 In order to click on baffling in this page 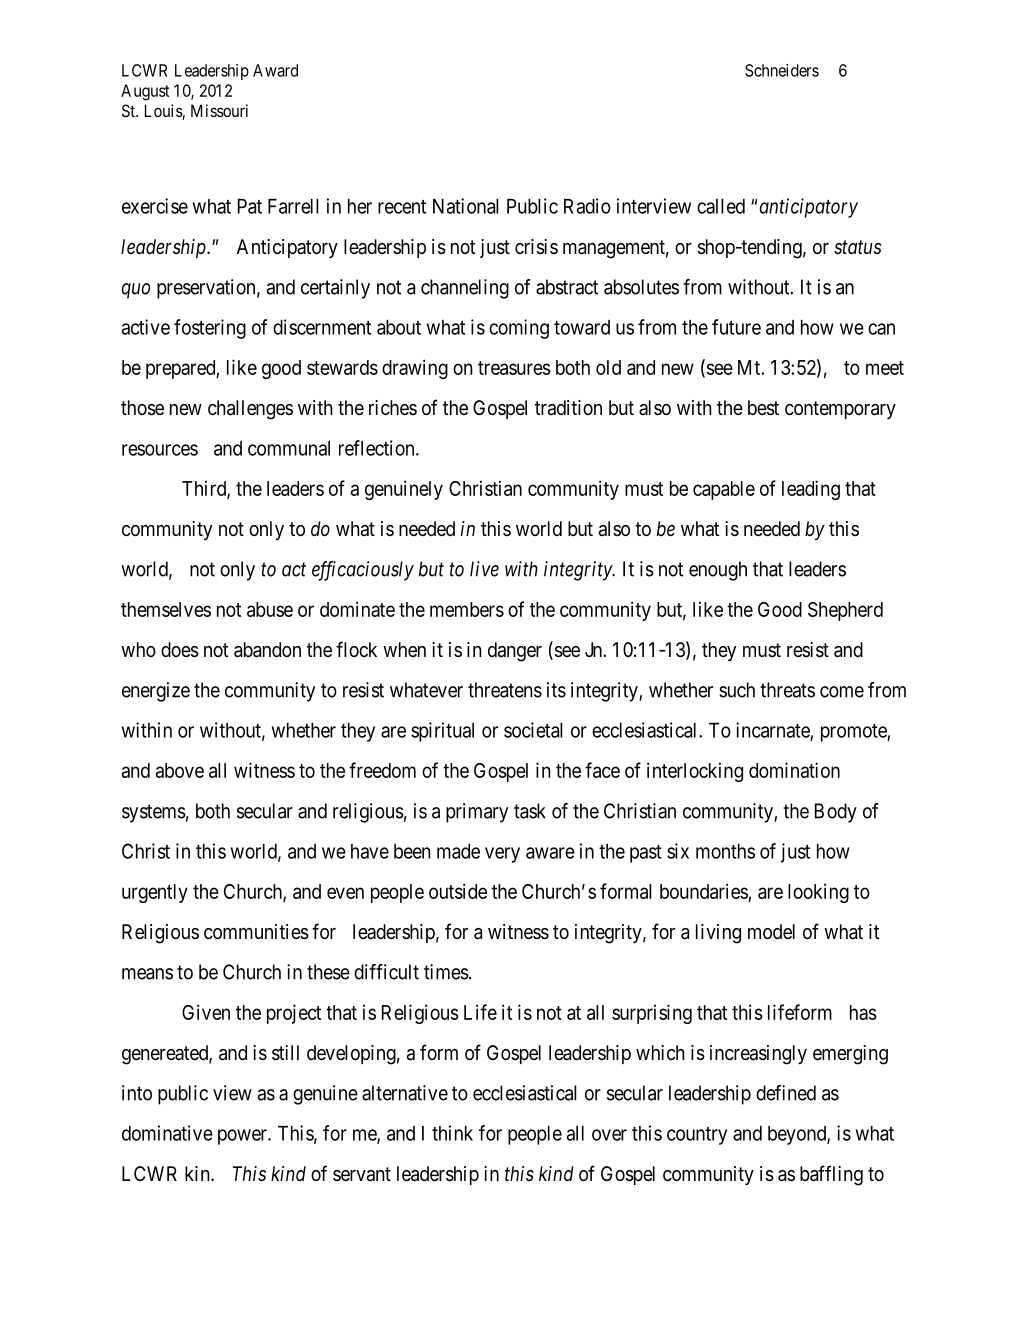, I will do `click(831, 1175)`.
